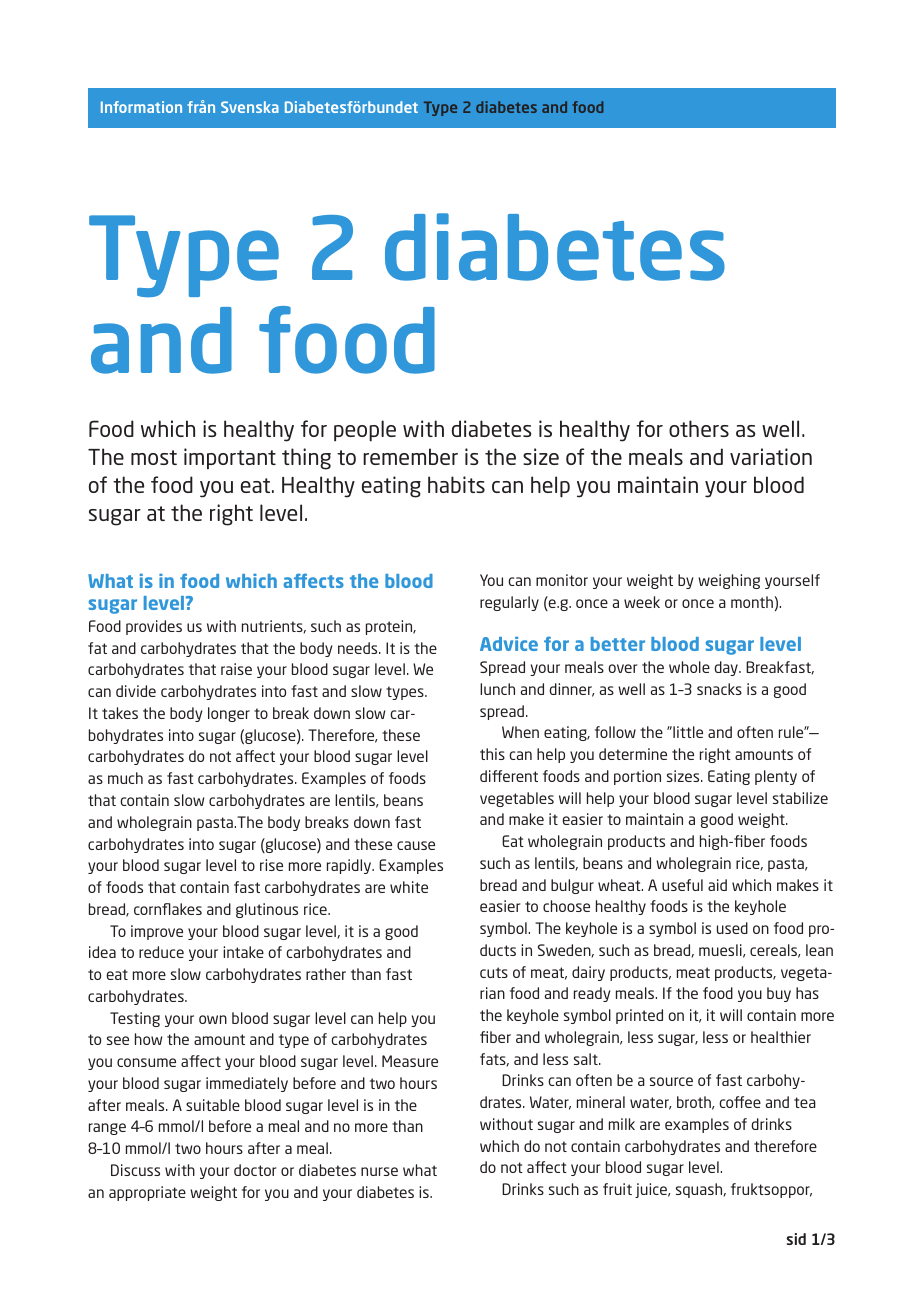  Describe the element at coordinates (379, 1171) in the screenshot. I see `nurse` at that location.
